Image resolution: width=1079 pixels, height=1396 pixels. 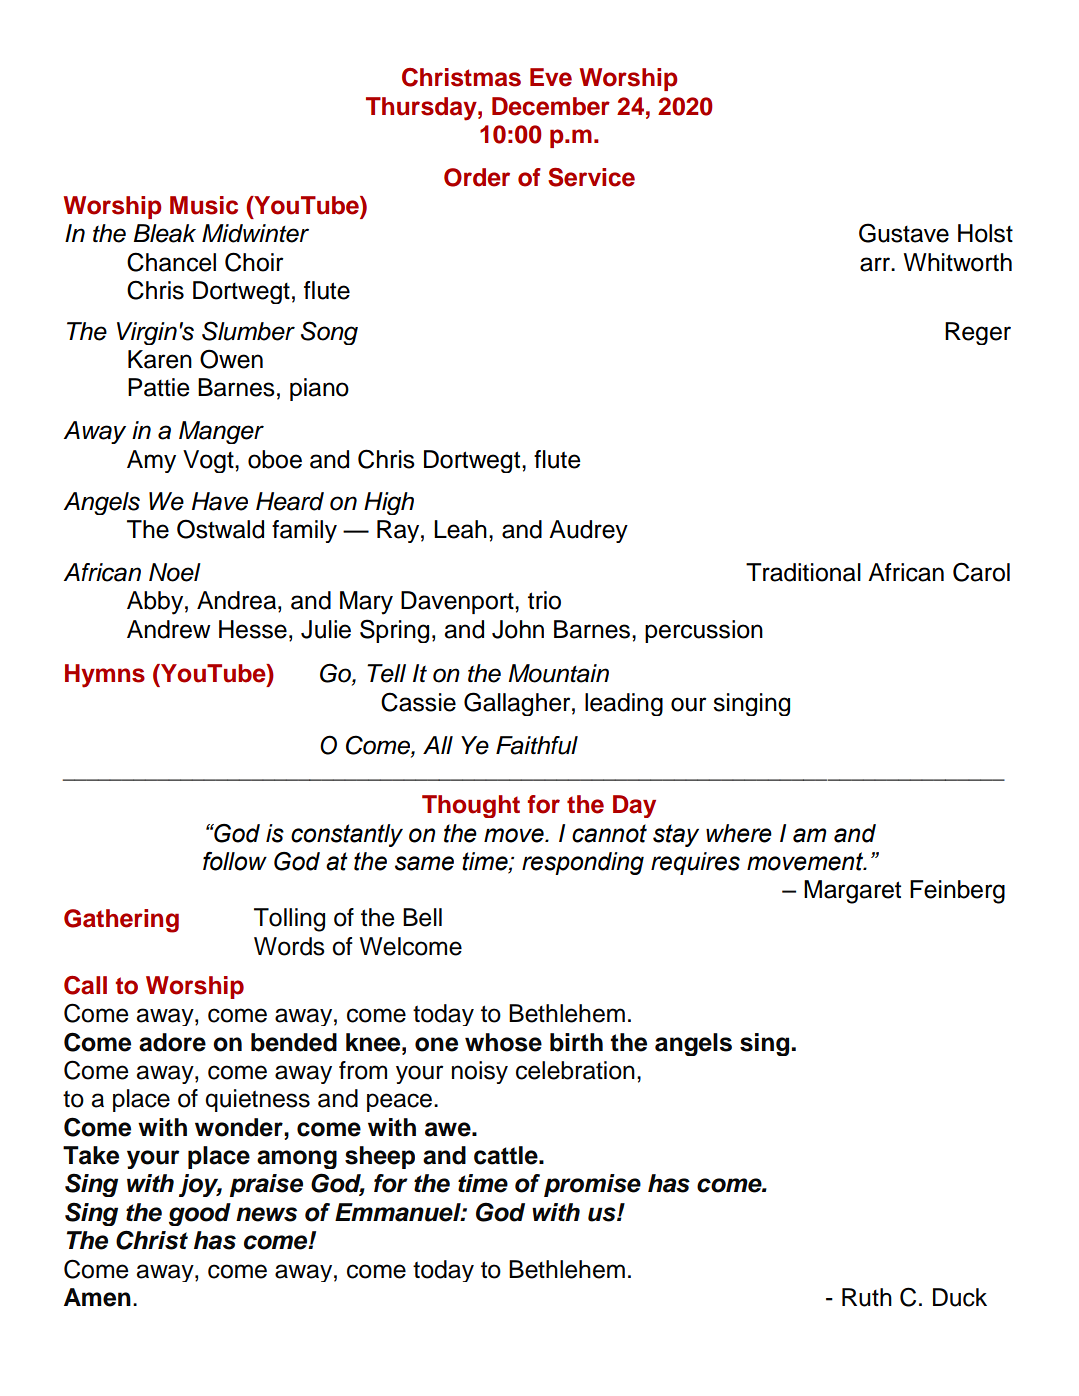 I want to click on Music, so click(x=204, y=205).
